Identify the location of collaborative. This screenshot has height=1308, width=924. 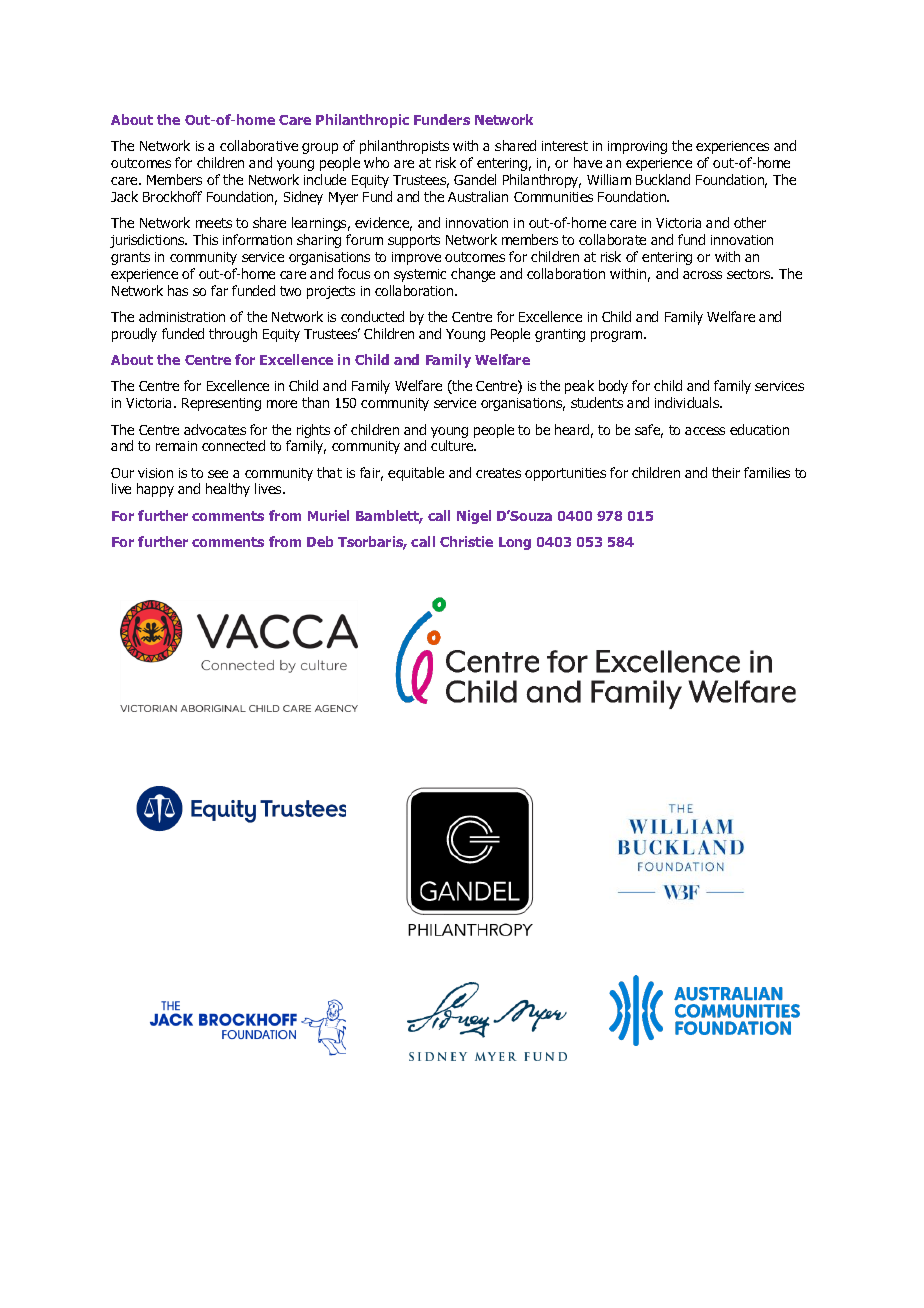
(259, 145).
